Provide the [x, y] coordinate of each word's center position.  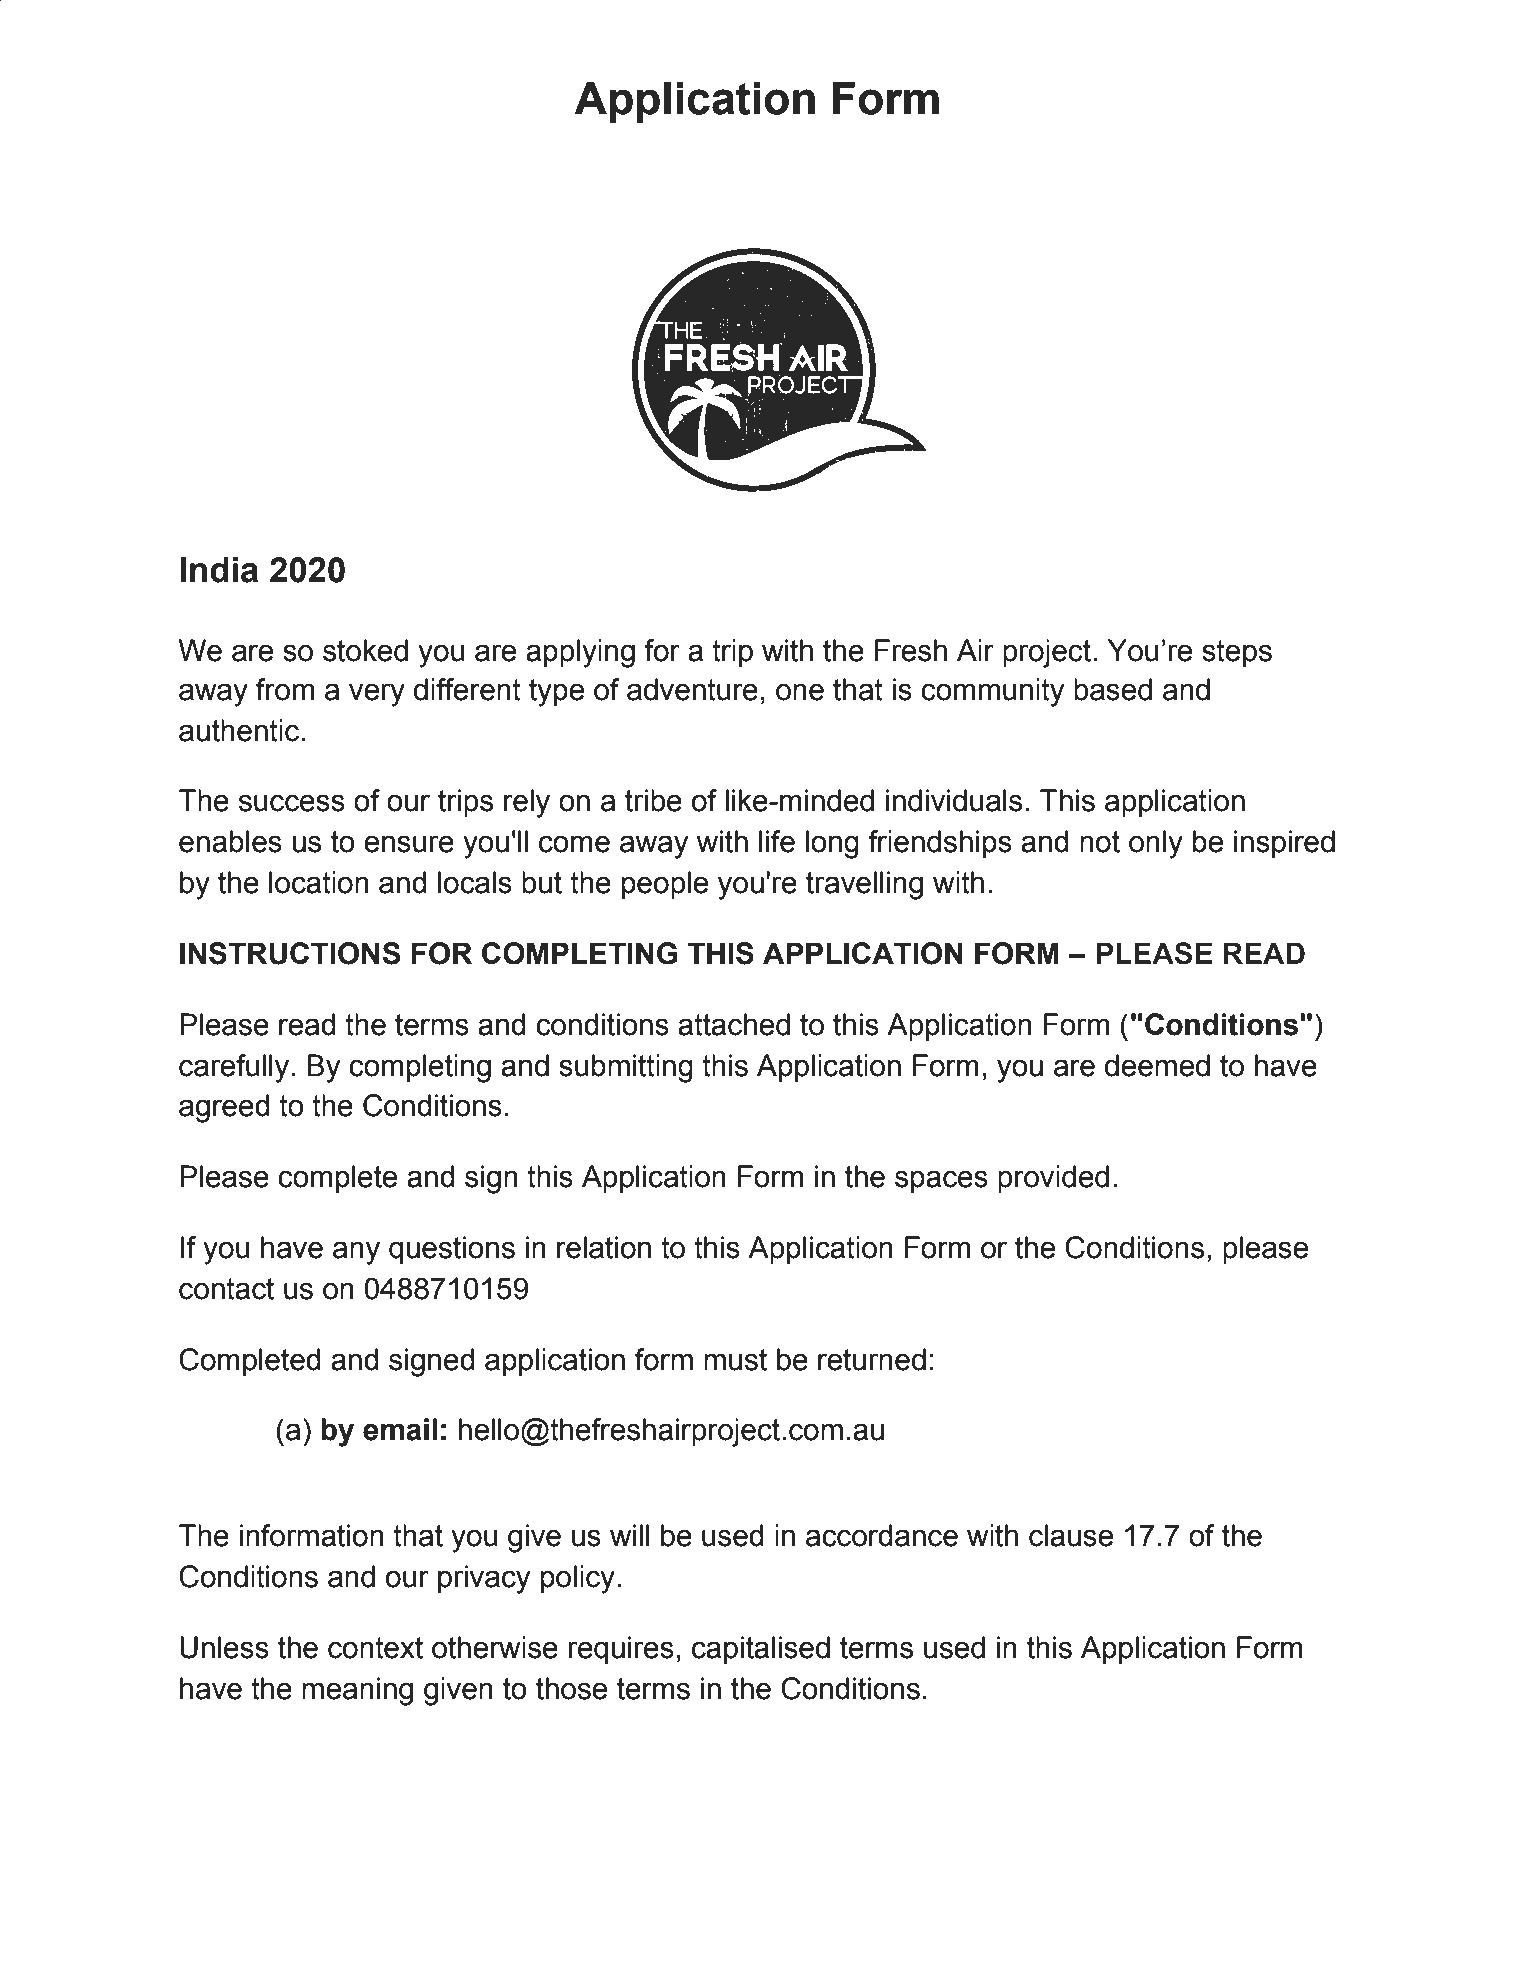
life [777, 841]
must [735, 1360]
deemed [1157, 1065]
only [1156, 844]
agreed [224, 1108]
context [375, 1648]
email [400, 1429]
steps [1237, 653]
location [319, 882]
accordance [882, 1535]
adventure [692, 689]
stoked [365, 650]
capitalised [761, 1650]
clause [1071, 1535]
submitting [626, 1068]
